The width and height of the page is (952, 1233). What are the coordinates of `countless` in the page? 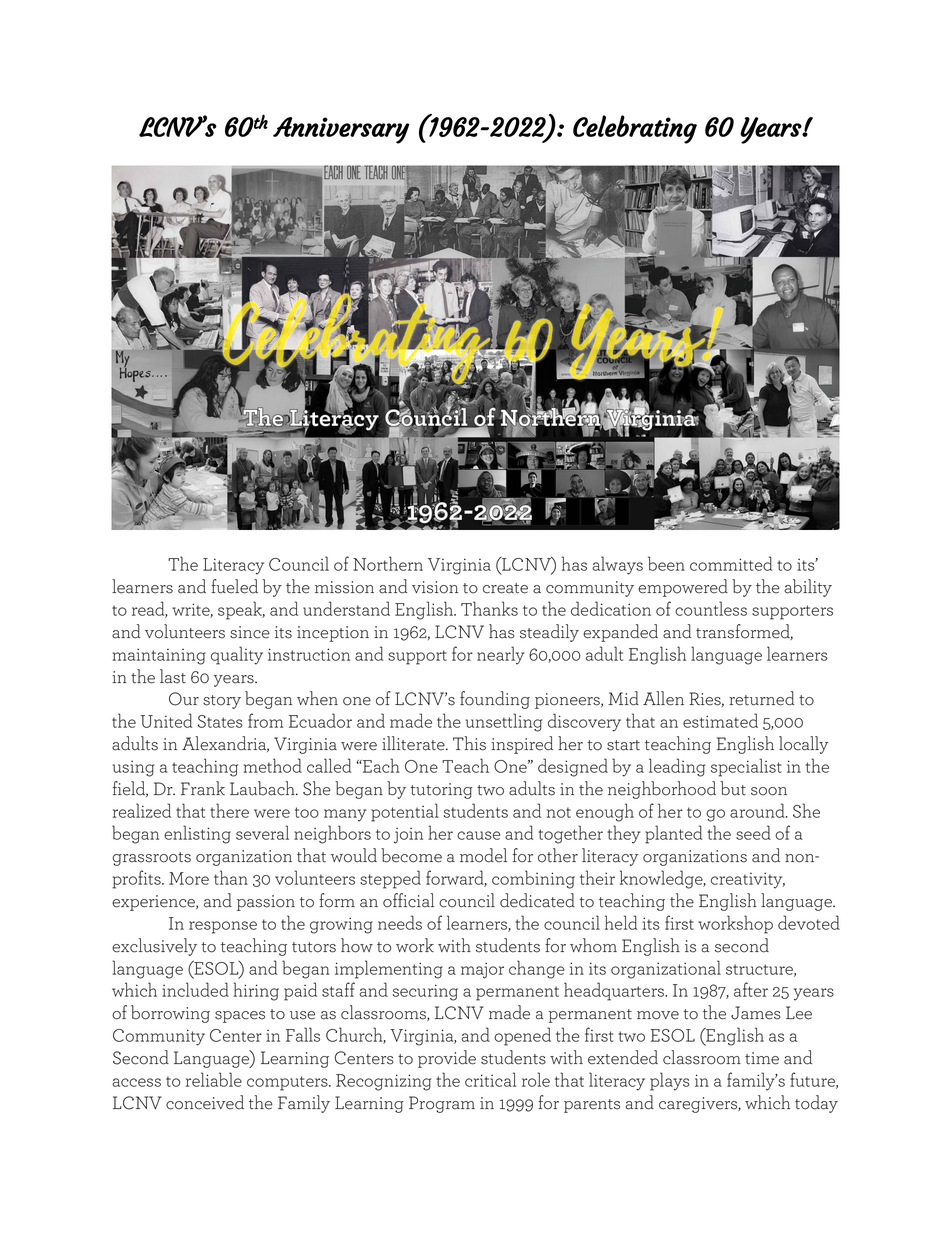 It's located at (711, 608).
